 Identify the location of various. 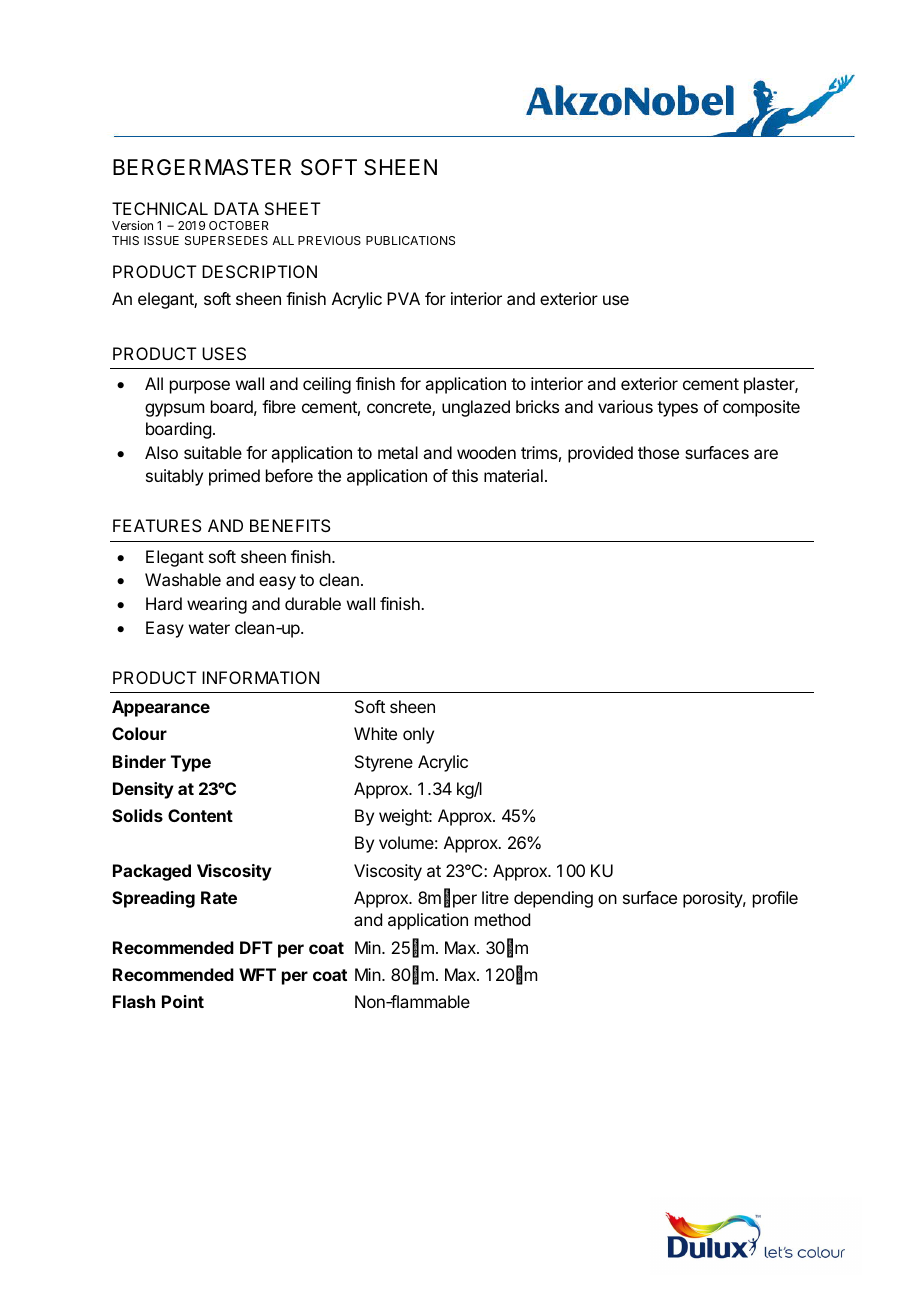
(625, 406).
